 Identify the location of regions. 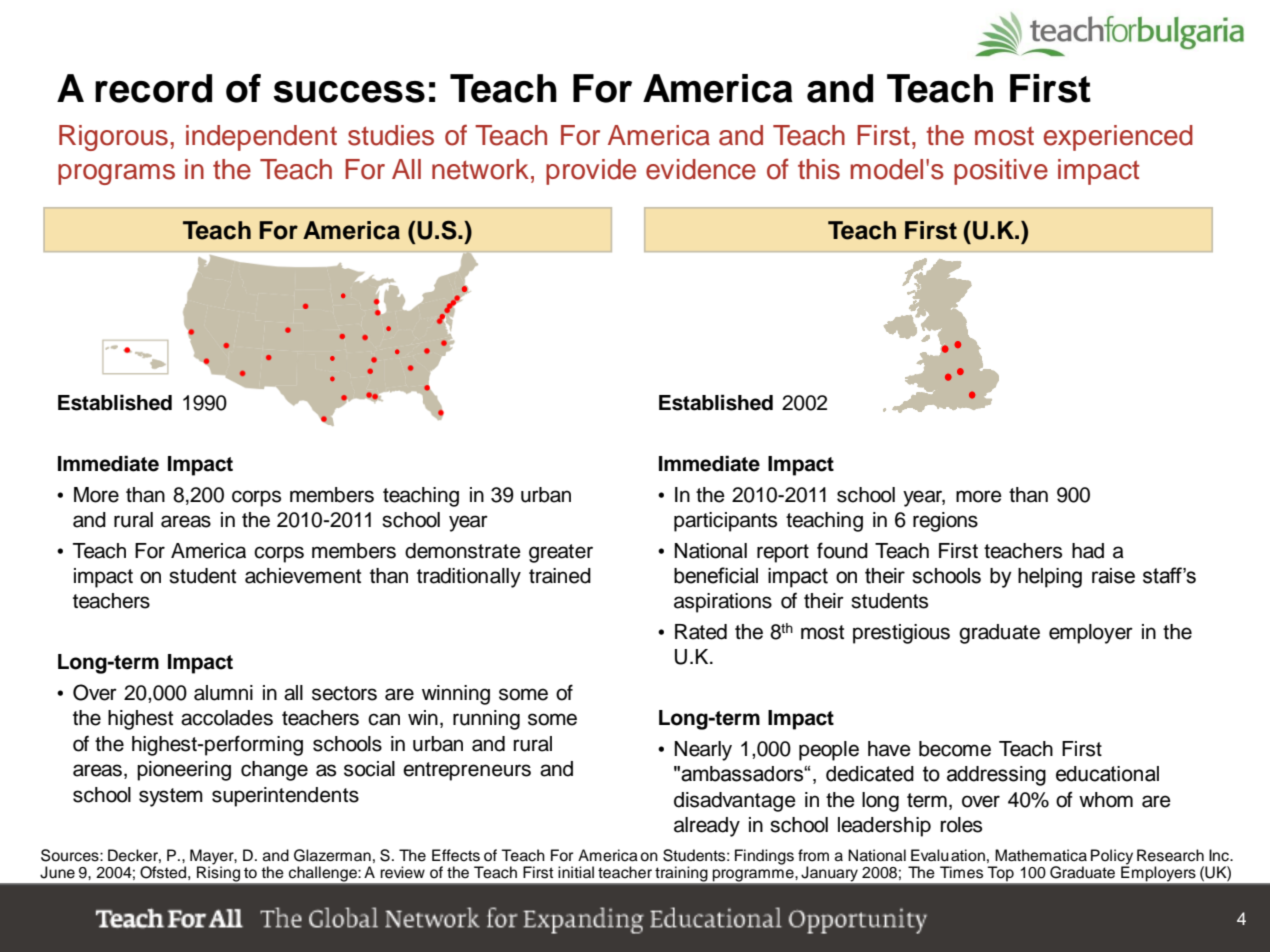
(945, 522).
